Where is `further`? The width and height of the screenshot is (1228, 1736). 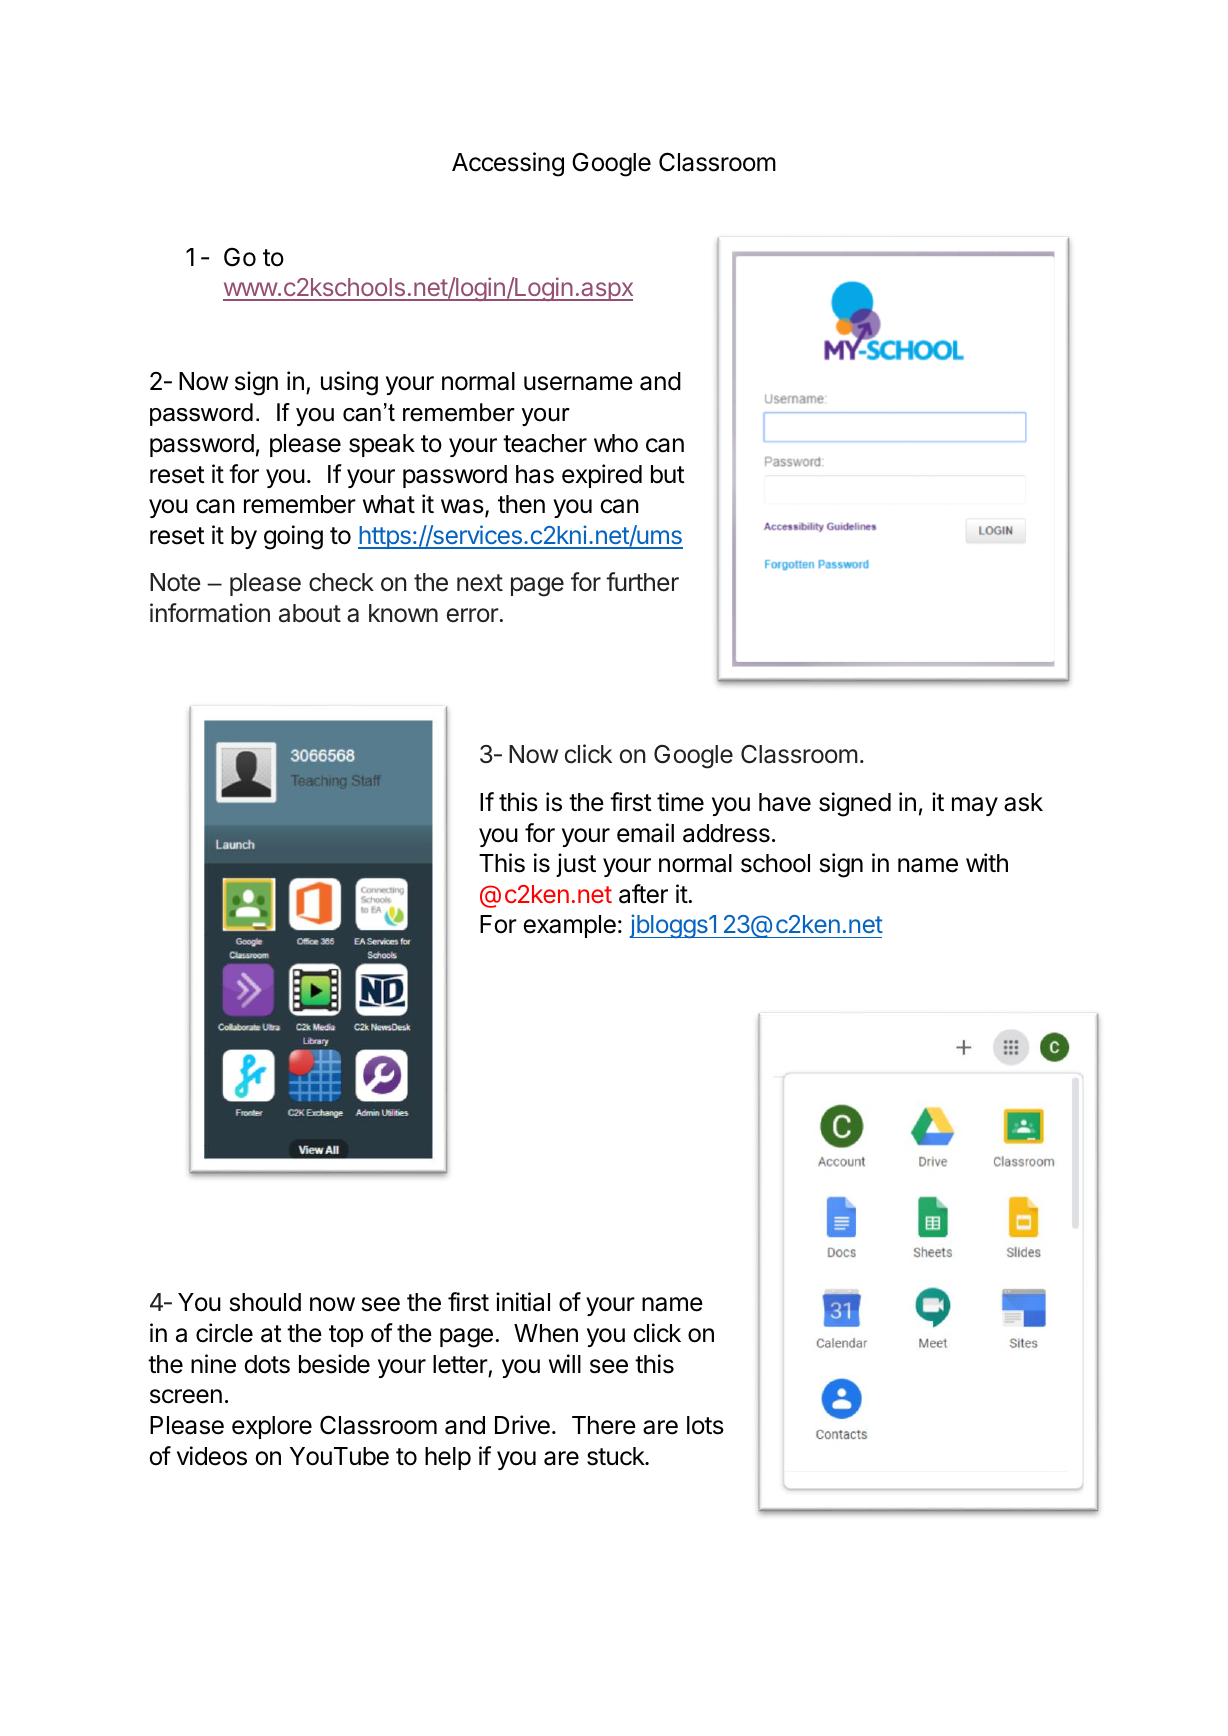
further is located at coordinates (642, 582).
